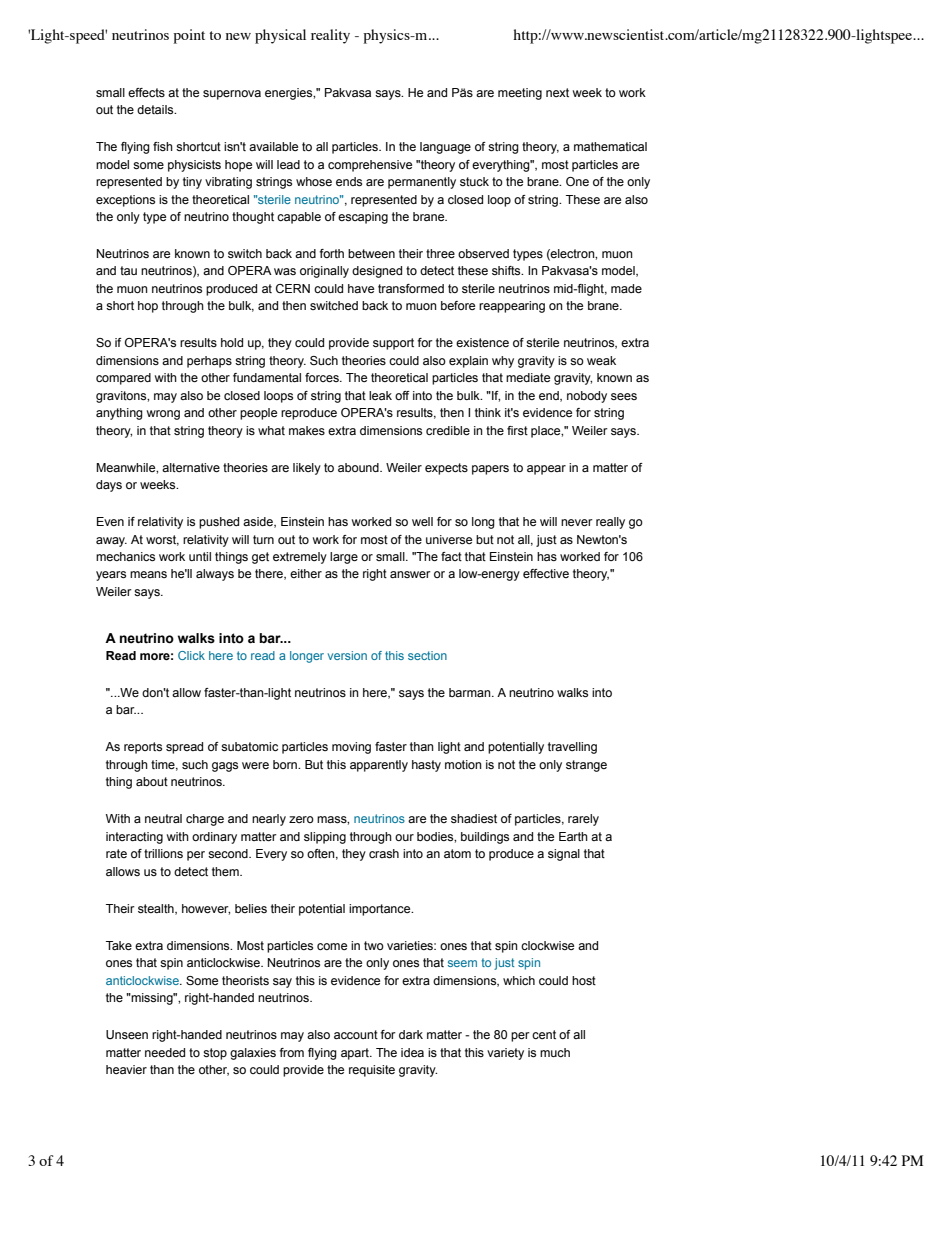  Describe the element at coordinates (546, 573) in the screenshot. I see `effective` at that location.
